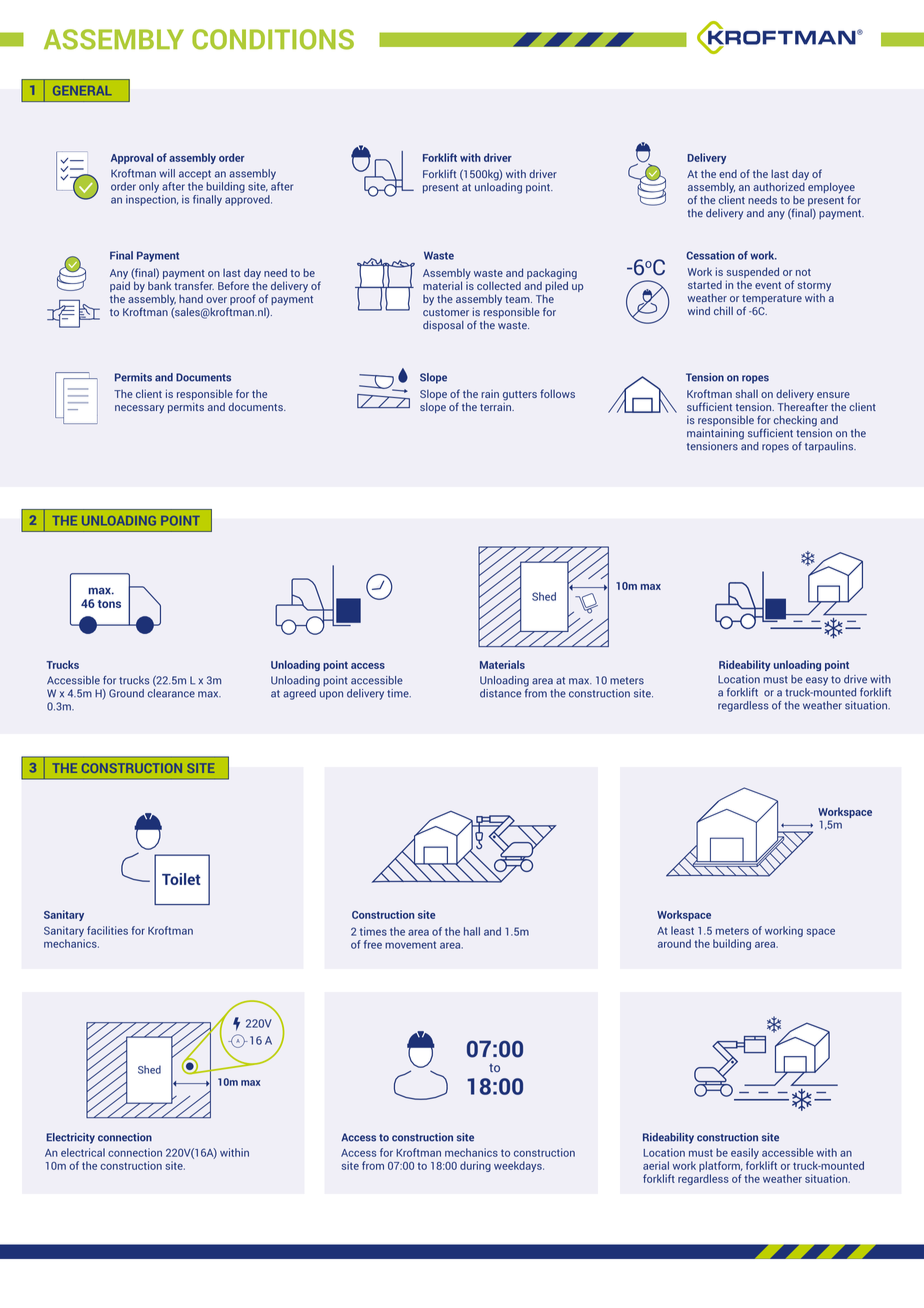 The width and height of the screenshot is (924, 1308). I want to click on authorized, so click(779, 186).
